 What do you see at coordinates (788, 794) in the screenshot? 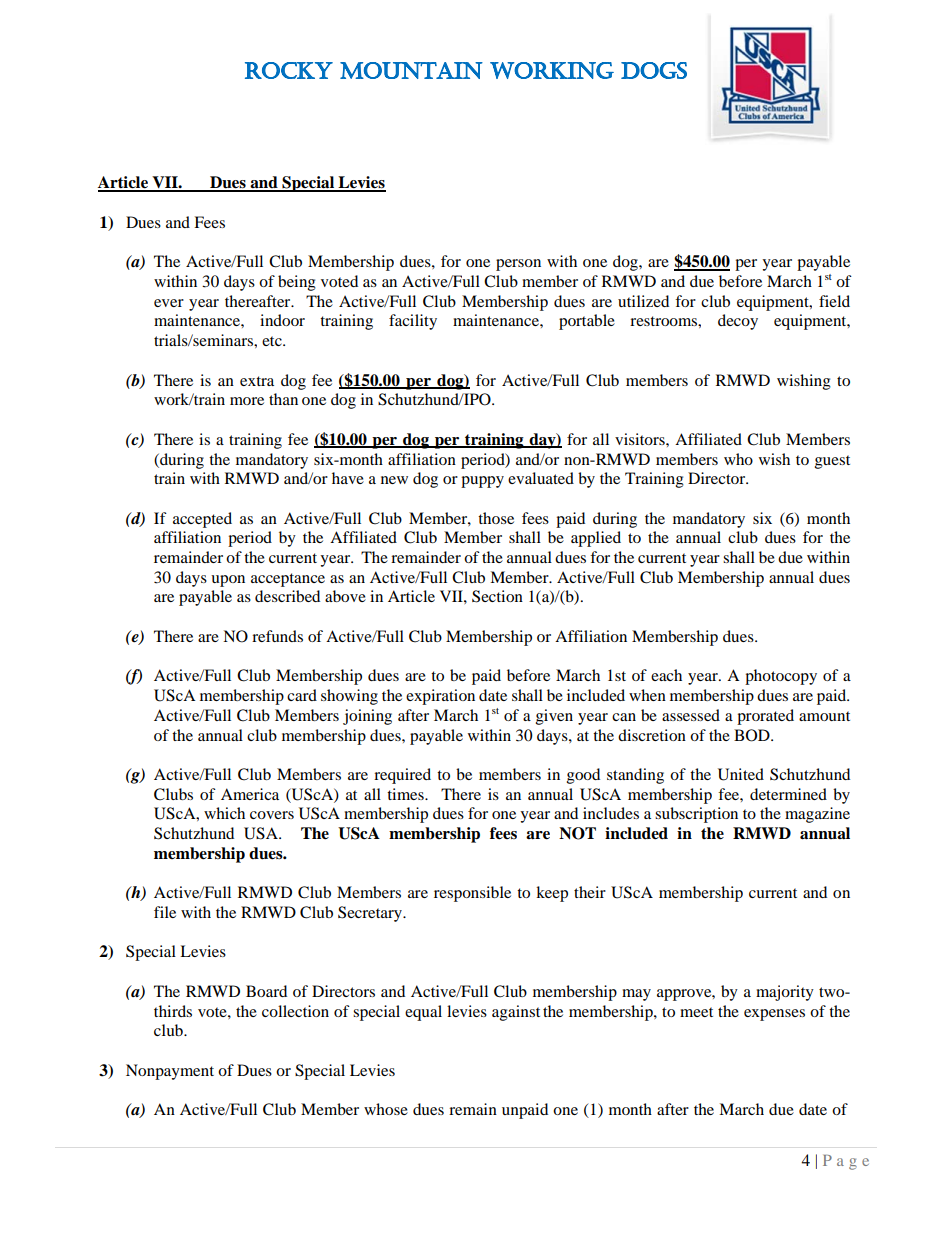
I see `determined` at bounding box center [788, 794].
